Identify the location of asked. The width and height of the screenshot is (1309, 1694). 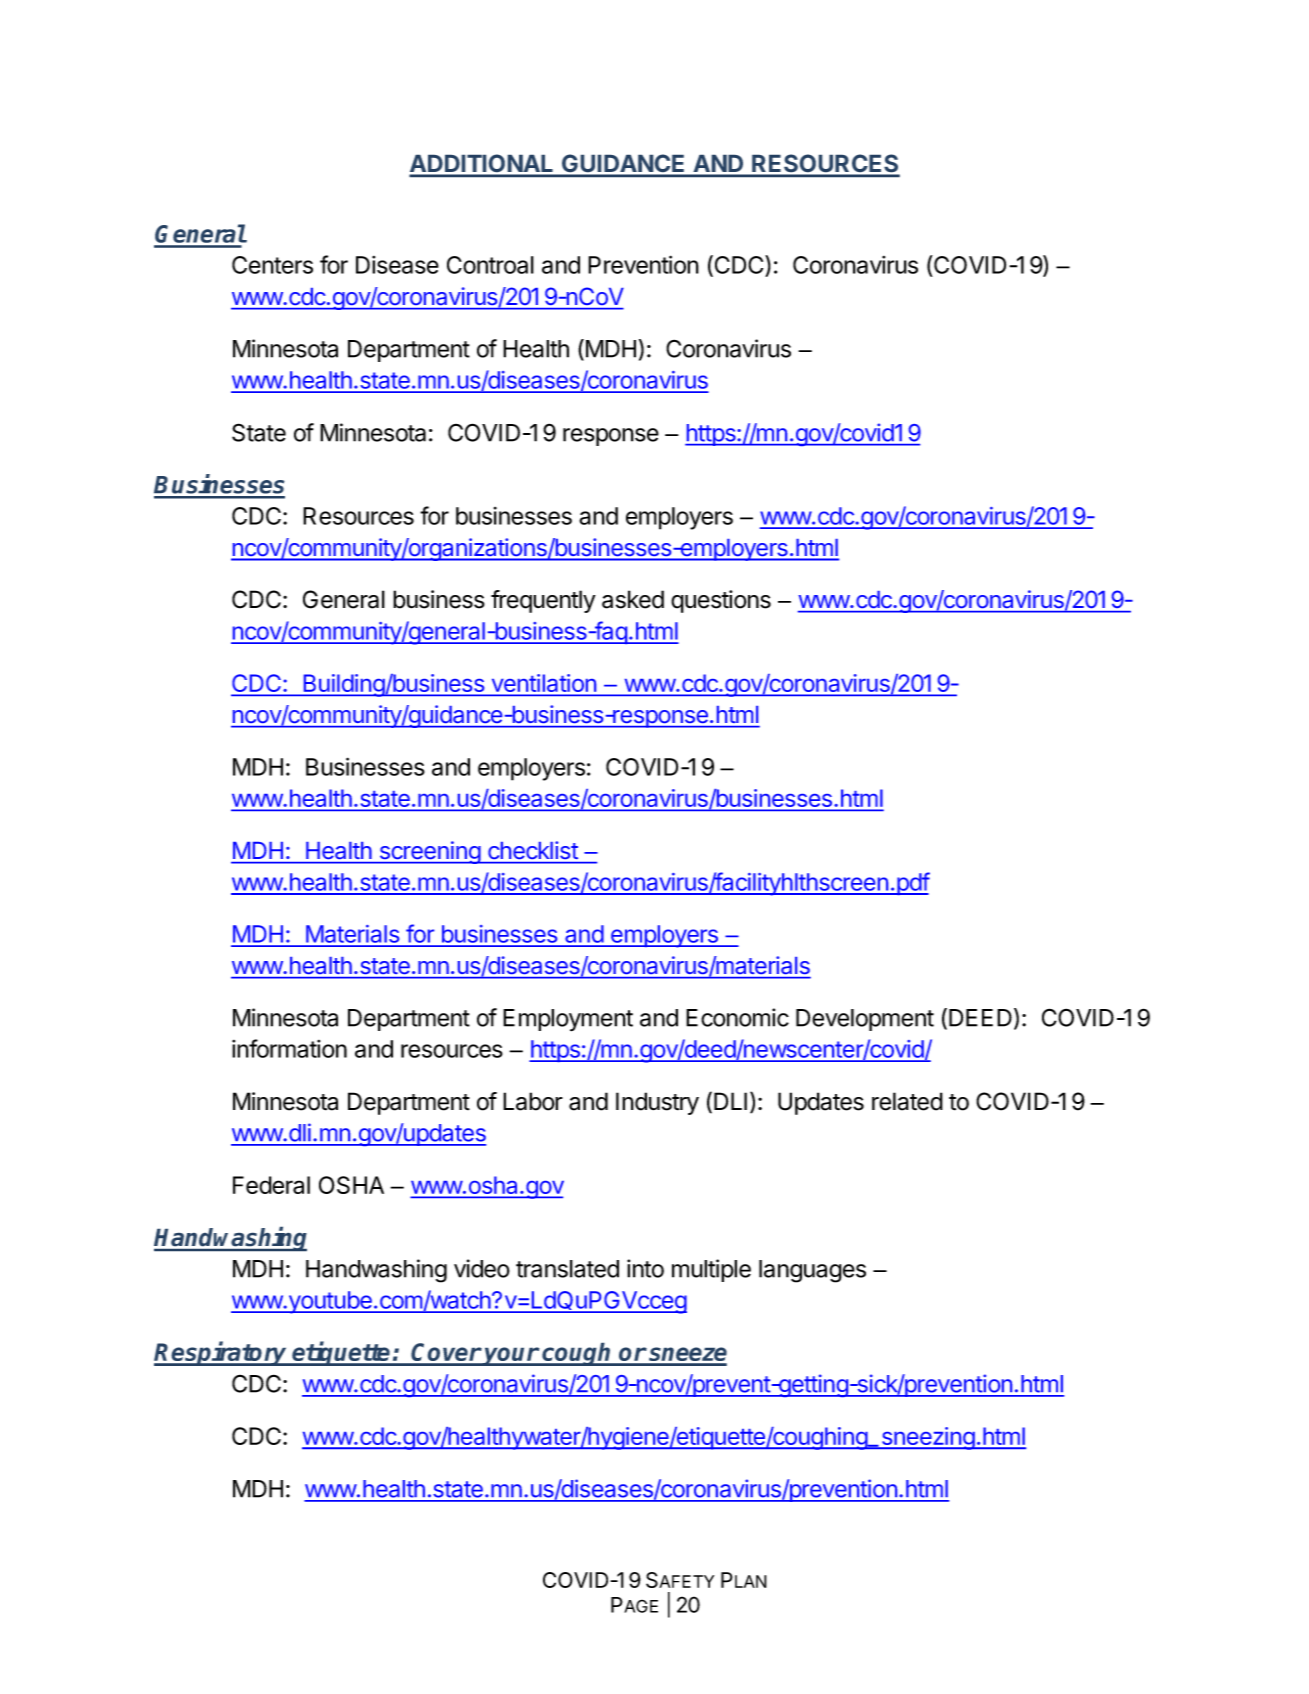
(633, 599).
